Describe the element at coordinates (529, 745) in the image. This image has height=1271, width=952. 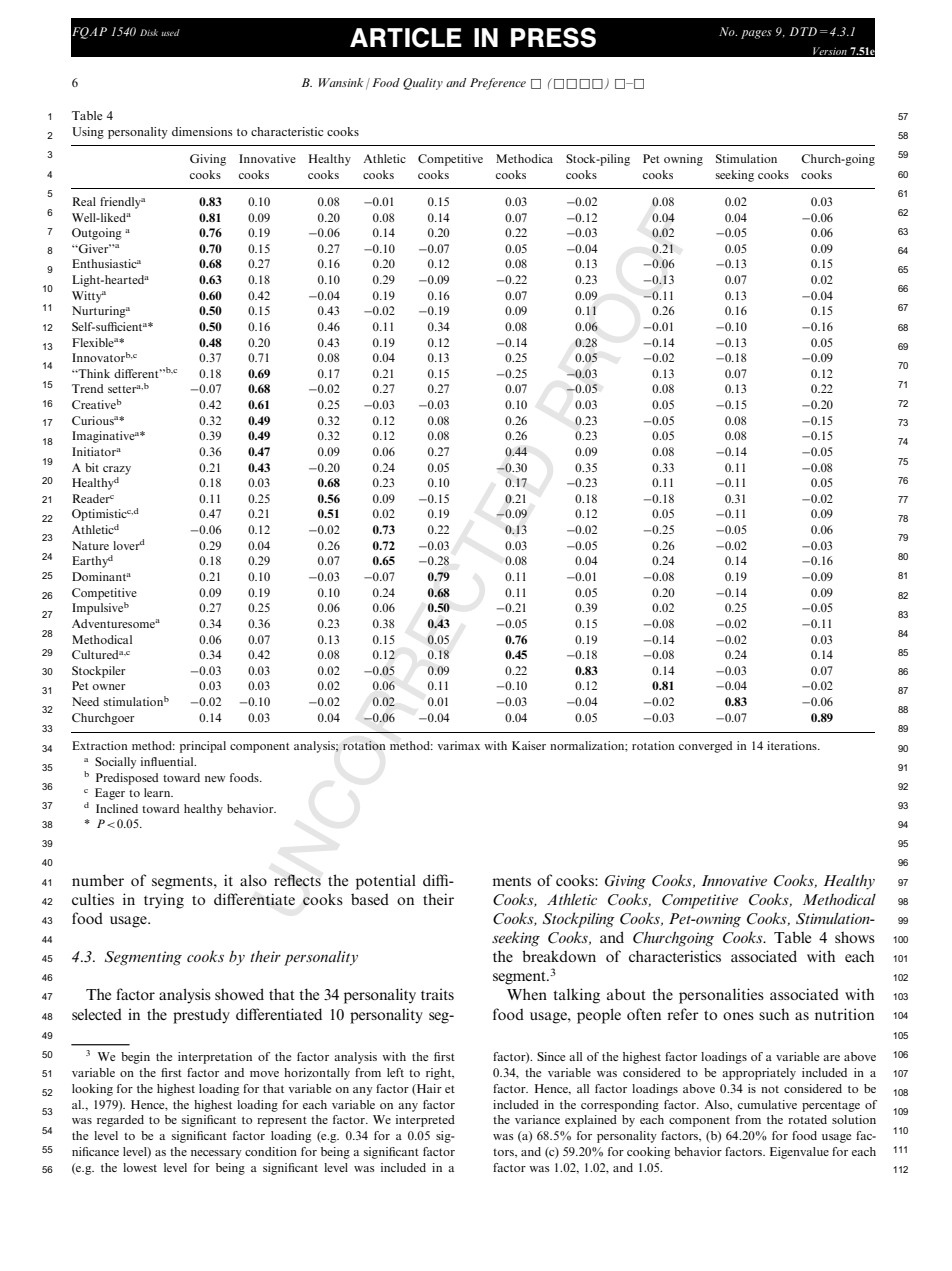
I see `Kaiser` at that location.
